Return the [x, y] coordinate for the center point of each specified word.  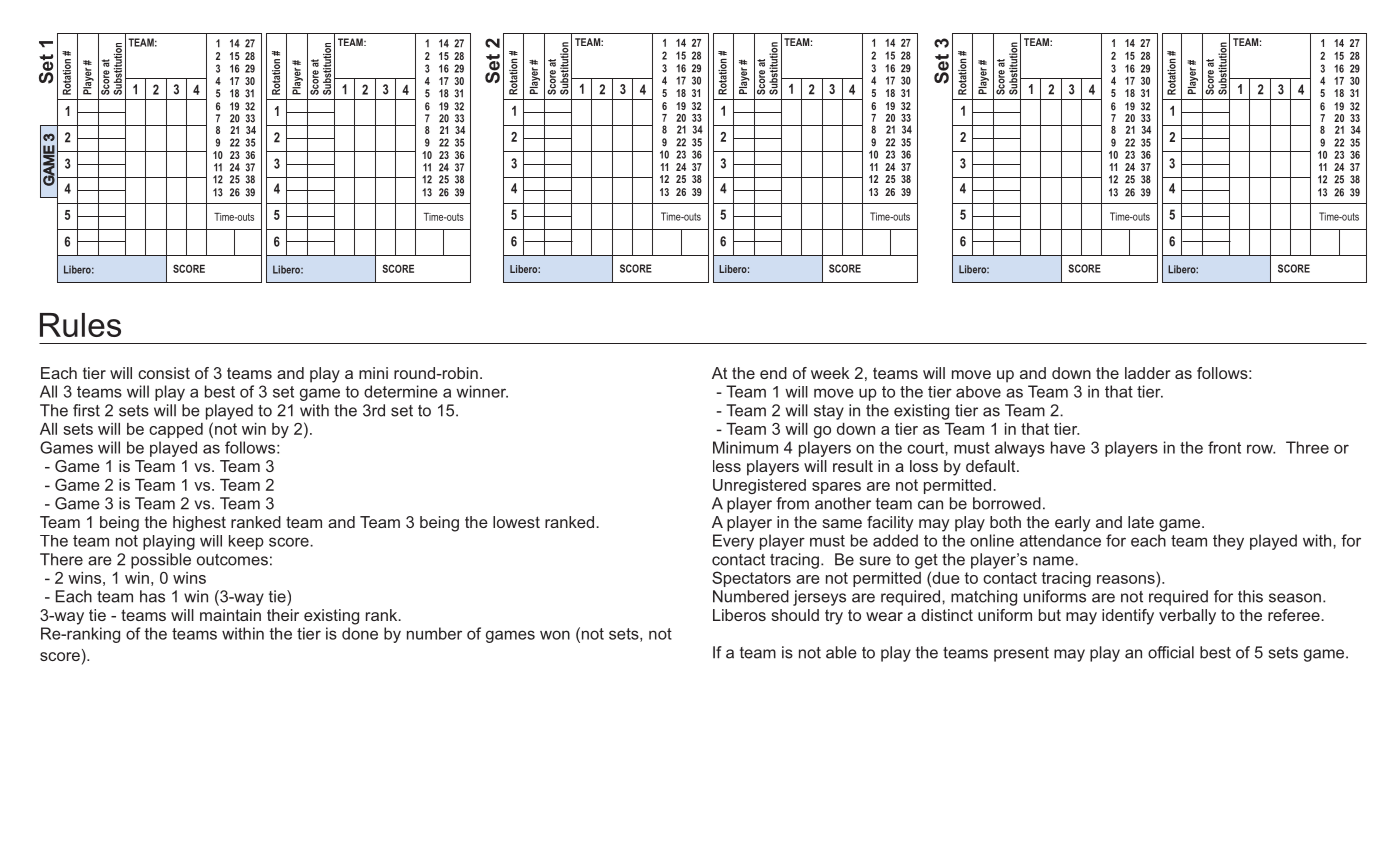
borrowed [1007, 503]
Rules [80, 325]
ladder [1147, 373]
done [360, 633]
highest [199, 524]
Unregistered [759, 486]
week [830, 373]
